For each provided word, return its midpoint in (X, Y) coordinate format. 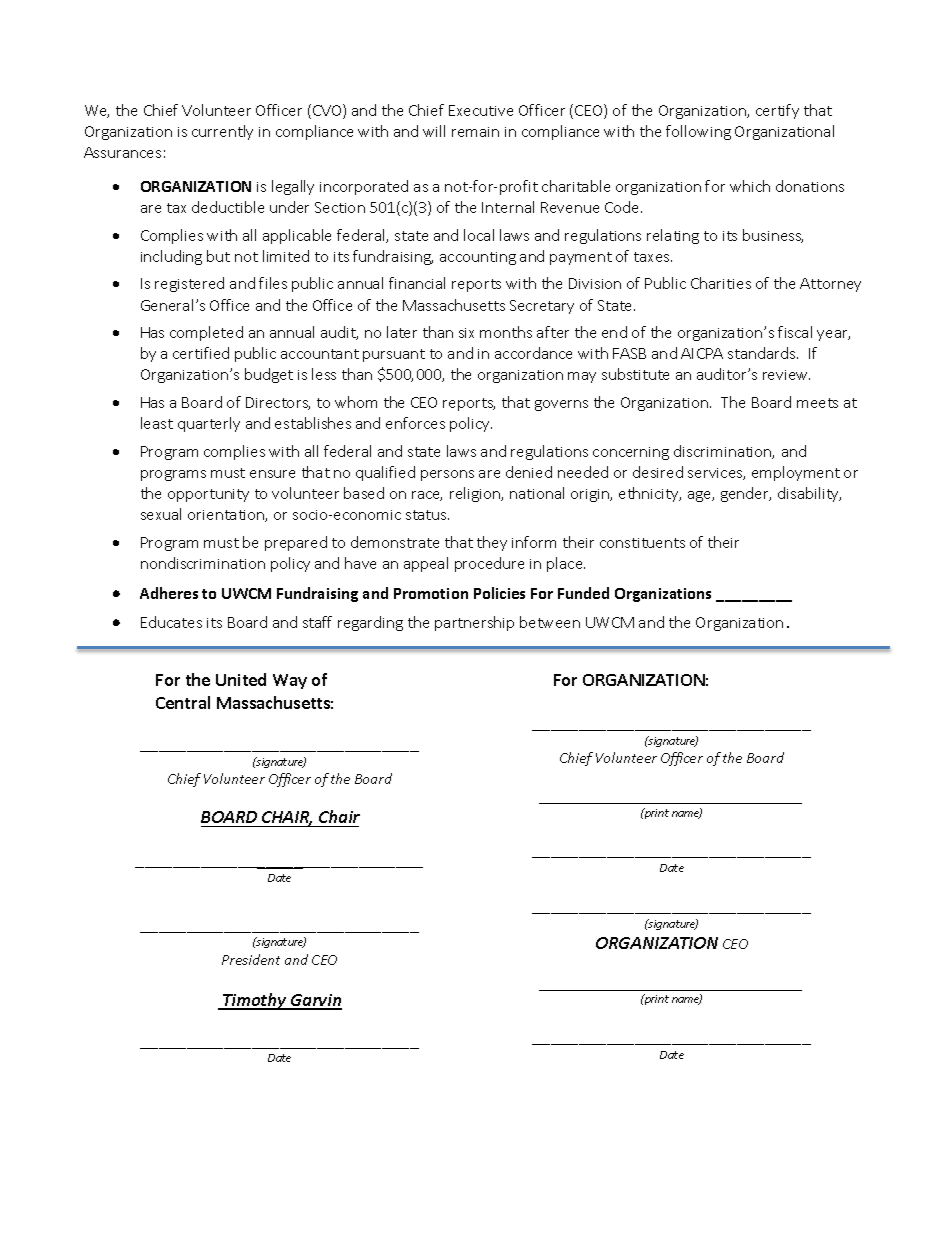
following (698, 132)
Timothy (255, 1001)
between (550, 622)
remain (475, 132)
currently (222, 132)
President (251, 959)
